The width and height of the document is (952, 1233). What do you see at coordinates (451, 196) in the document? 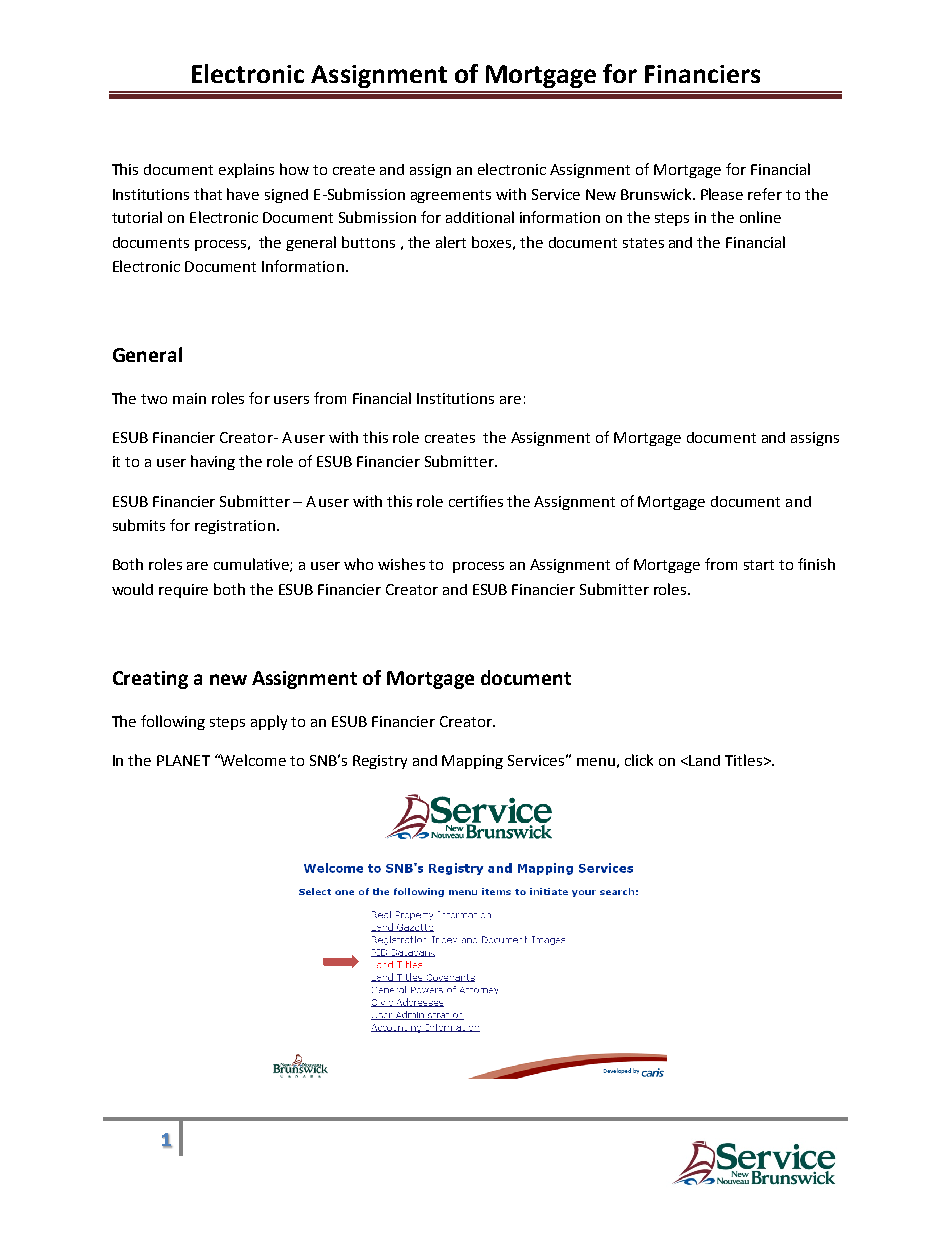
I see `agreements` at bounding box center [451, 196].
